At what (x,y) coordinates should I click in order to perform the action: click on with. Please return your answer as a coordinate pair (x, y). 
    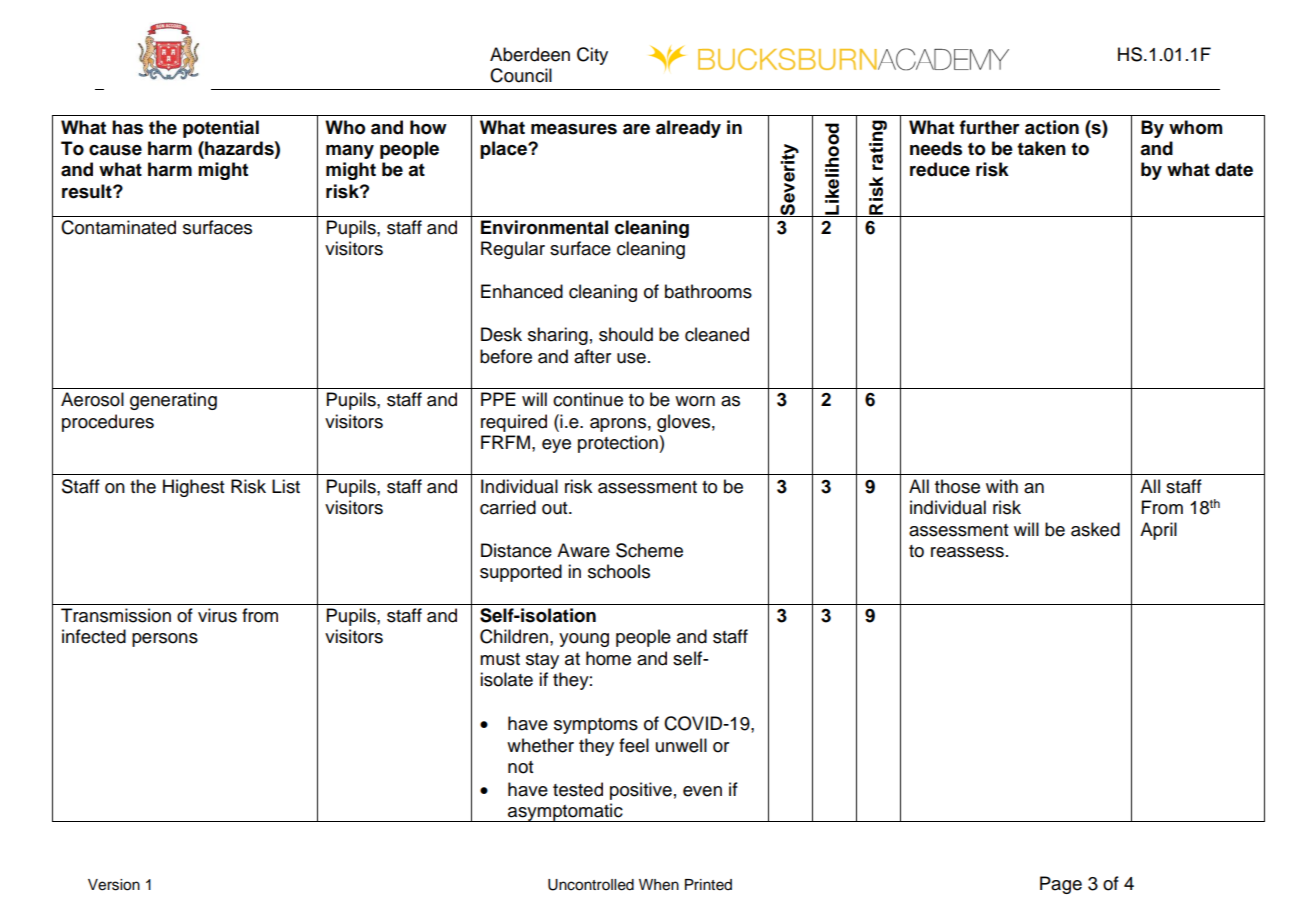
    Looking at the image, I should click on (1002, 486).
